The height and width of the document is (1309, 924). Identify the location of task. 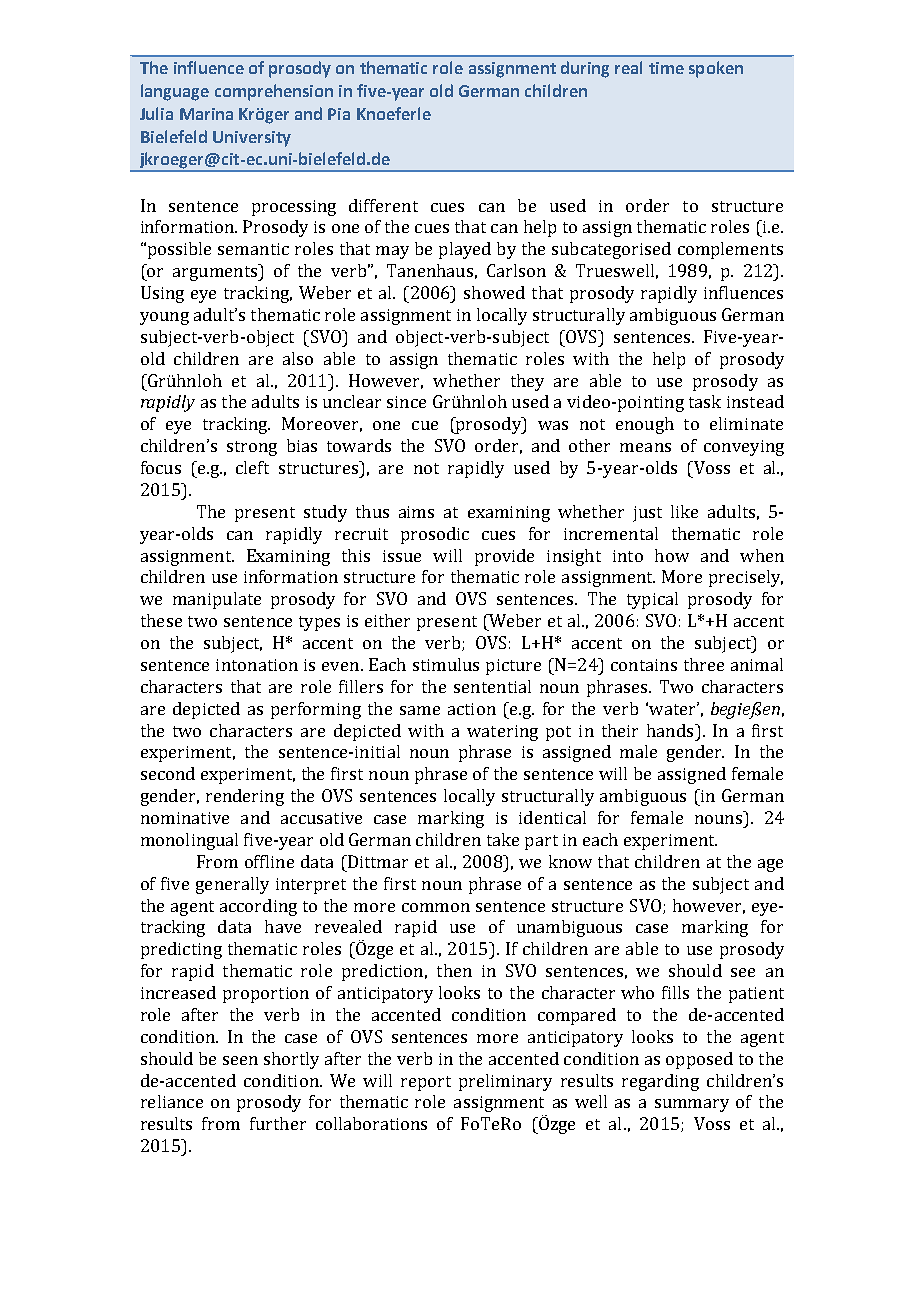
(705, 401).
